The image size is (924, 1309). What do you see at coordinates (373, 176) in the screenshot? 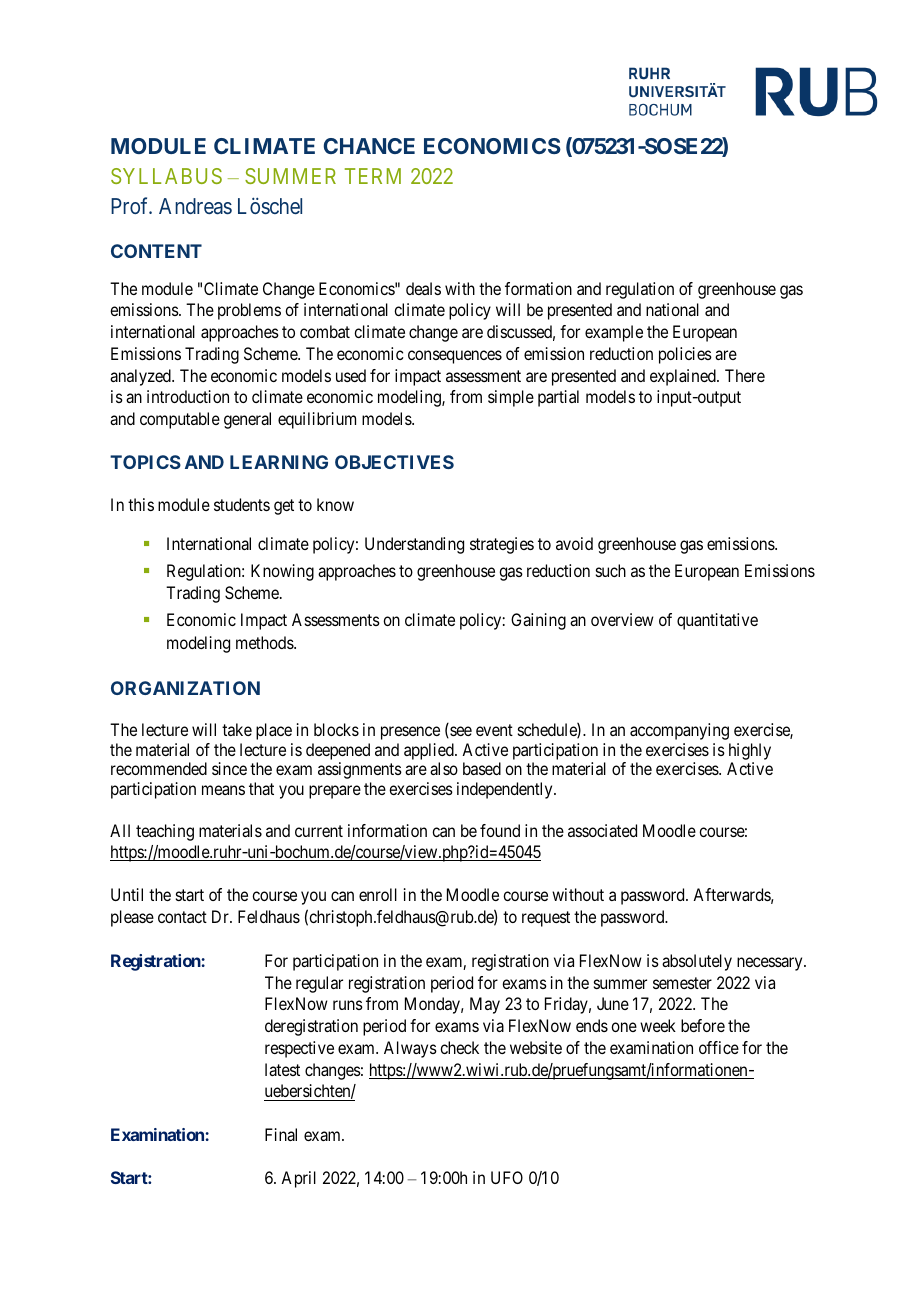
I see `TERM` at bounding box center [373, 176].
